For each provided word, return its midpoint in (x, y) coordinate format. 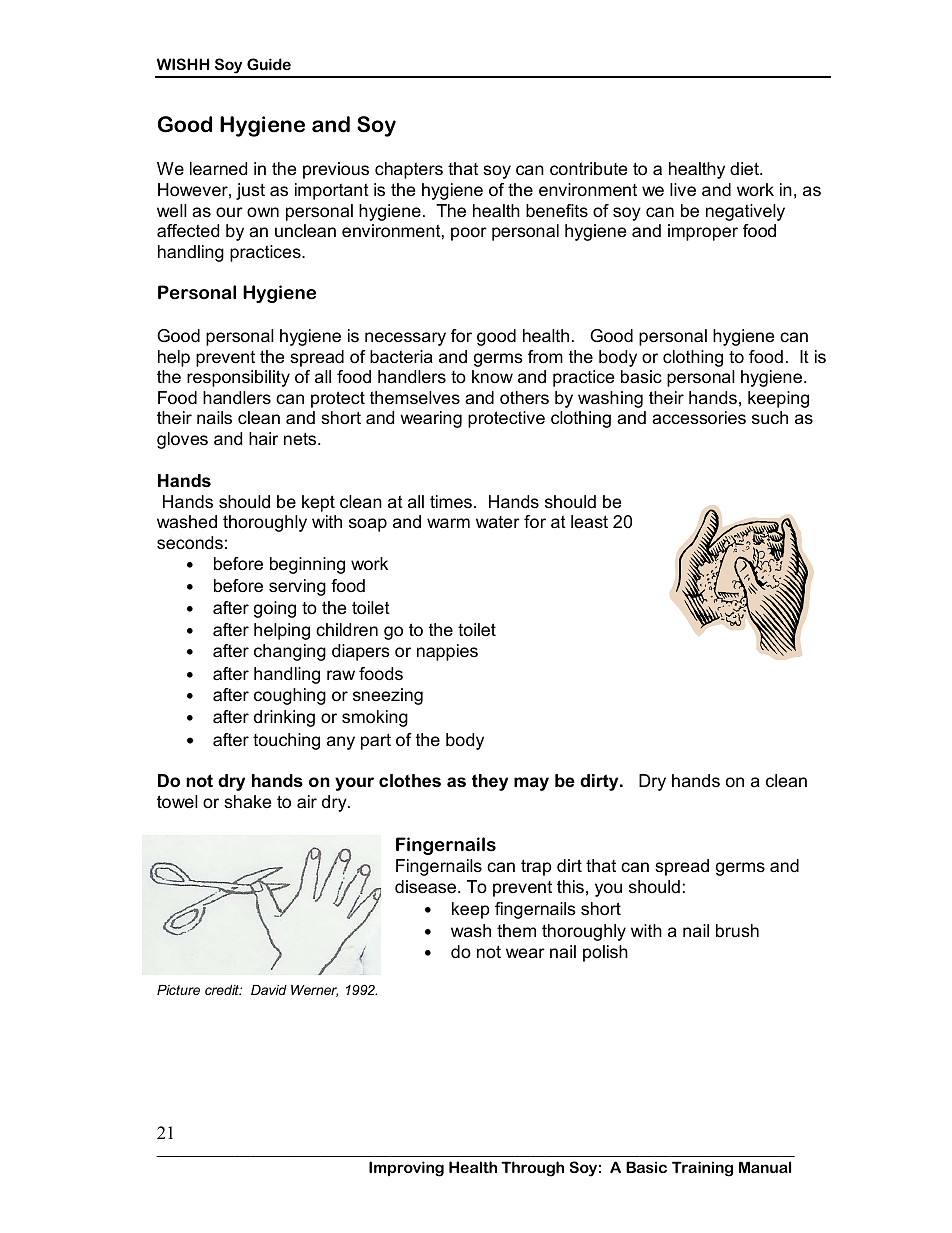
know (492, 376)
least (589, 521)
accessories (699, 418)
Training (702, 1169)
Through (532, 1169)
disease (427, 887)
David (269, 990)
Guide (269, 64)
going (275, 609)
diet (745, 168)
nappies (447, 652)
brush (737, 931)
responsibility (238, 378)
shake (247, 802)
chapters (409, 170)
